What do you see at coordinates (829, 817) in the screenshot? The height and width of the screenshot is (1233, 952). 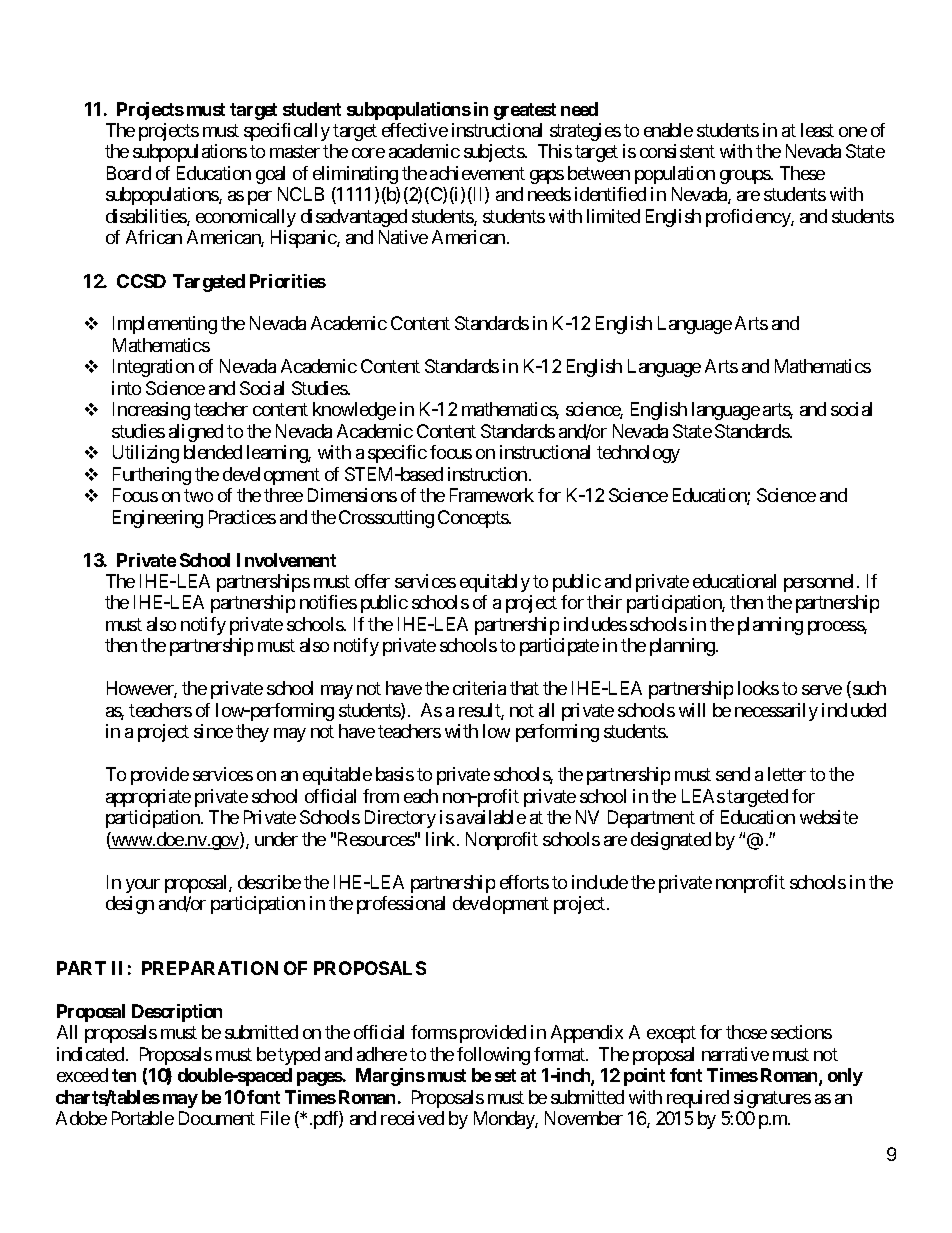 I see `website` at bounding box center [829, 817].
